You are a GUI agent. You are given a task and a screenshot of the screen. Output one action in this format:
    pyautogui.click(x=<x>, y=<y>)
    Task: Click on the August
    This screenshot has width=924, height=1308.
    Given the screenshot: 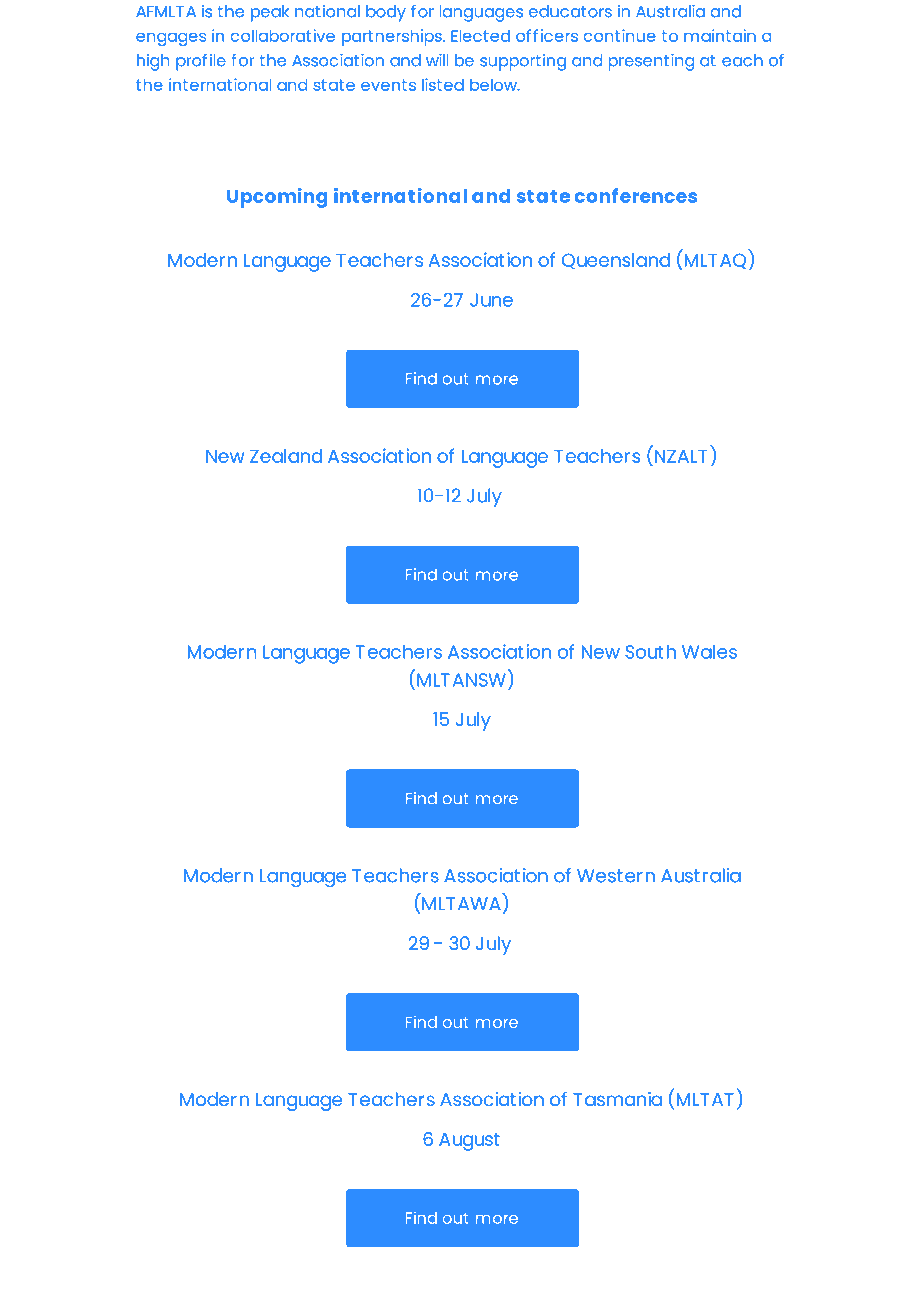 What is the action you would take?
    pyautogui.click(x=469, y=1142)
